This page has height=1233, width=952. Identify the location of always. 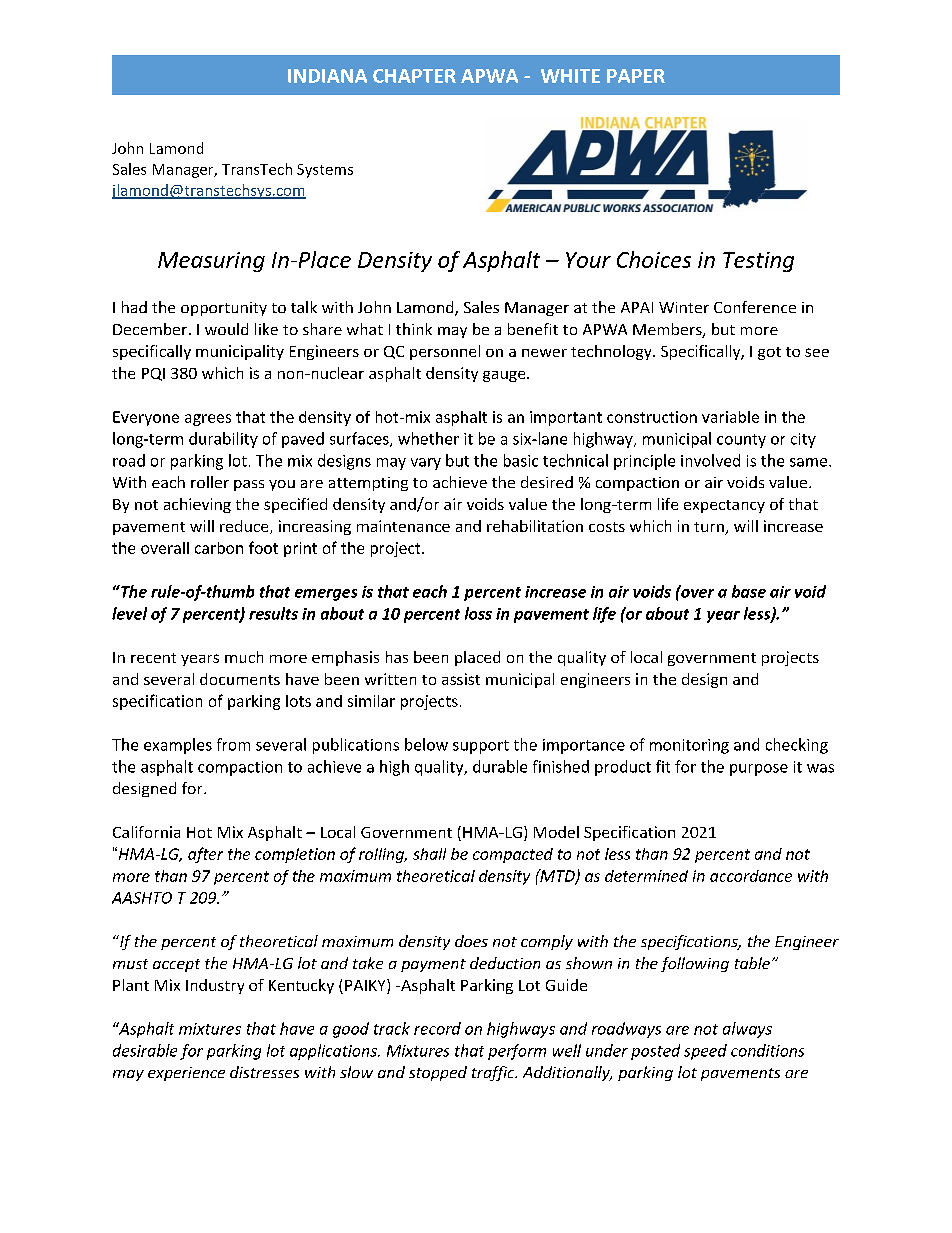
(747, 1030).
